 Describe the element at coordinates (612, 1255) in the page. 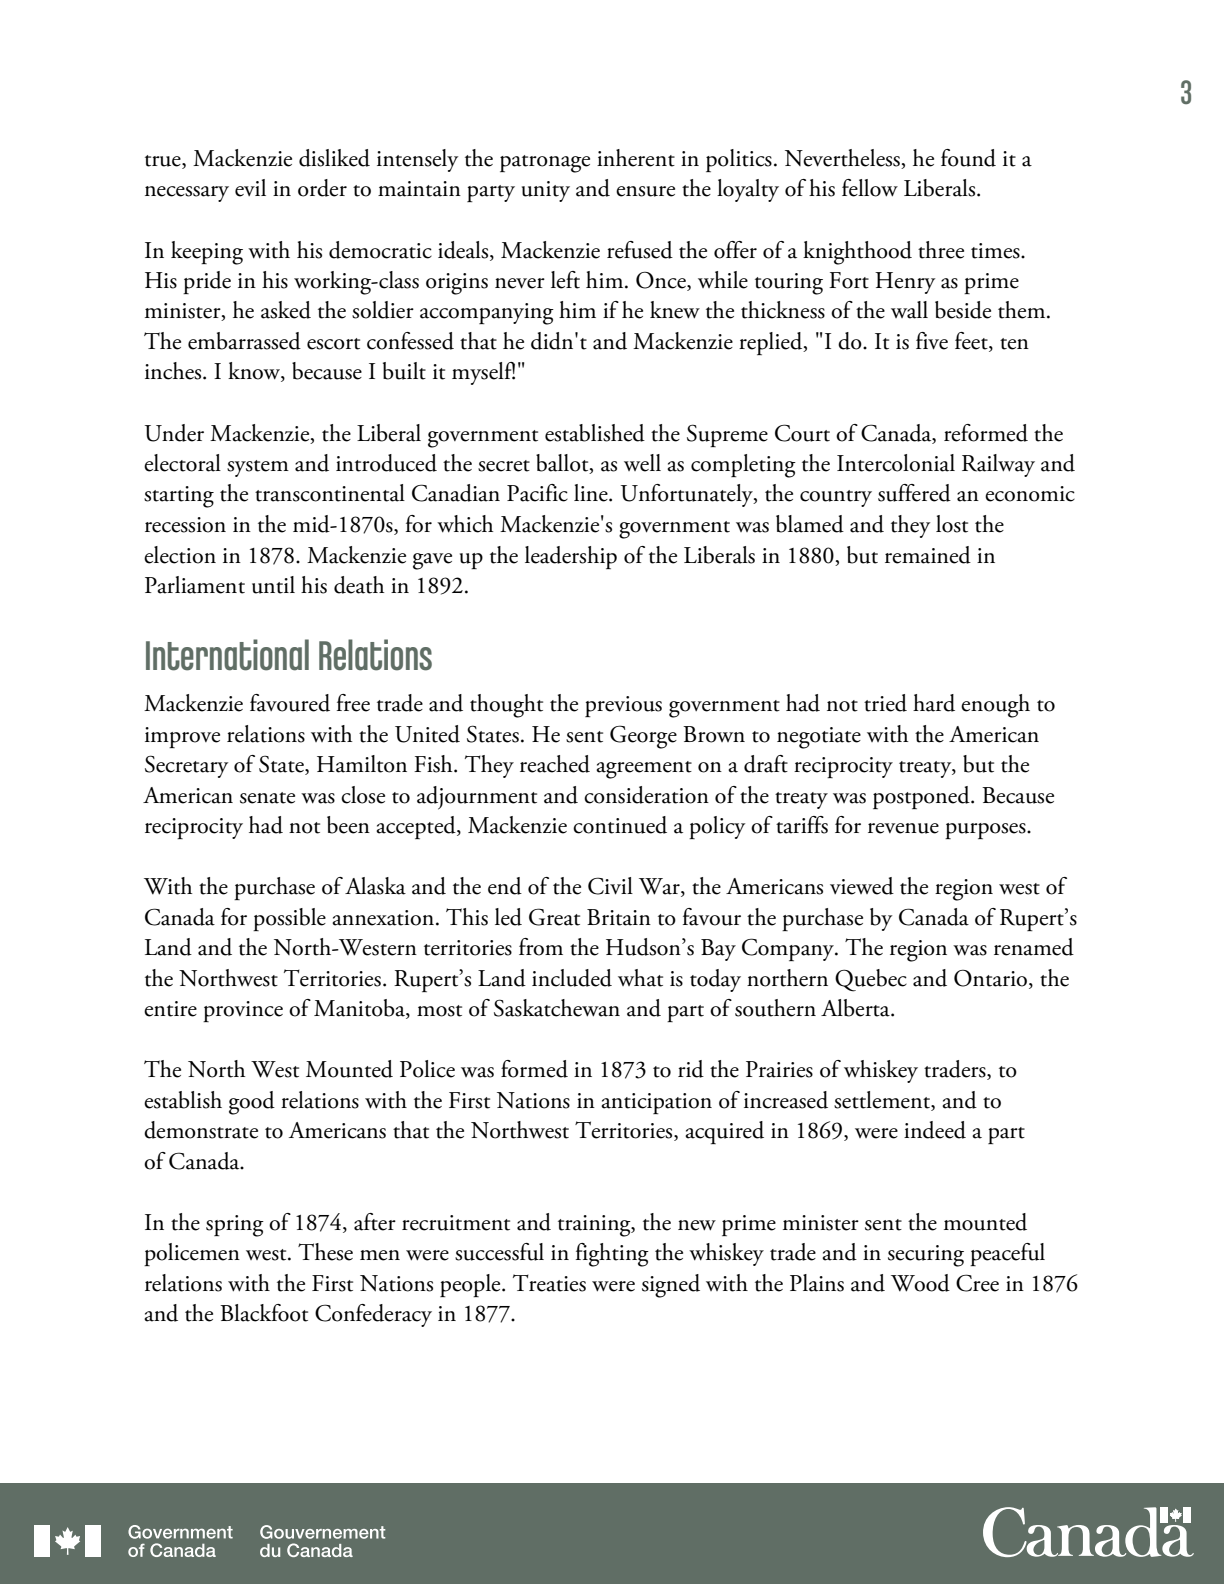

I see `fighting` at that location.
